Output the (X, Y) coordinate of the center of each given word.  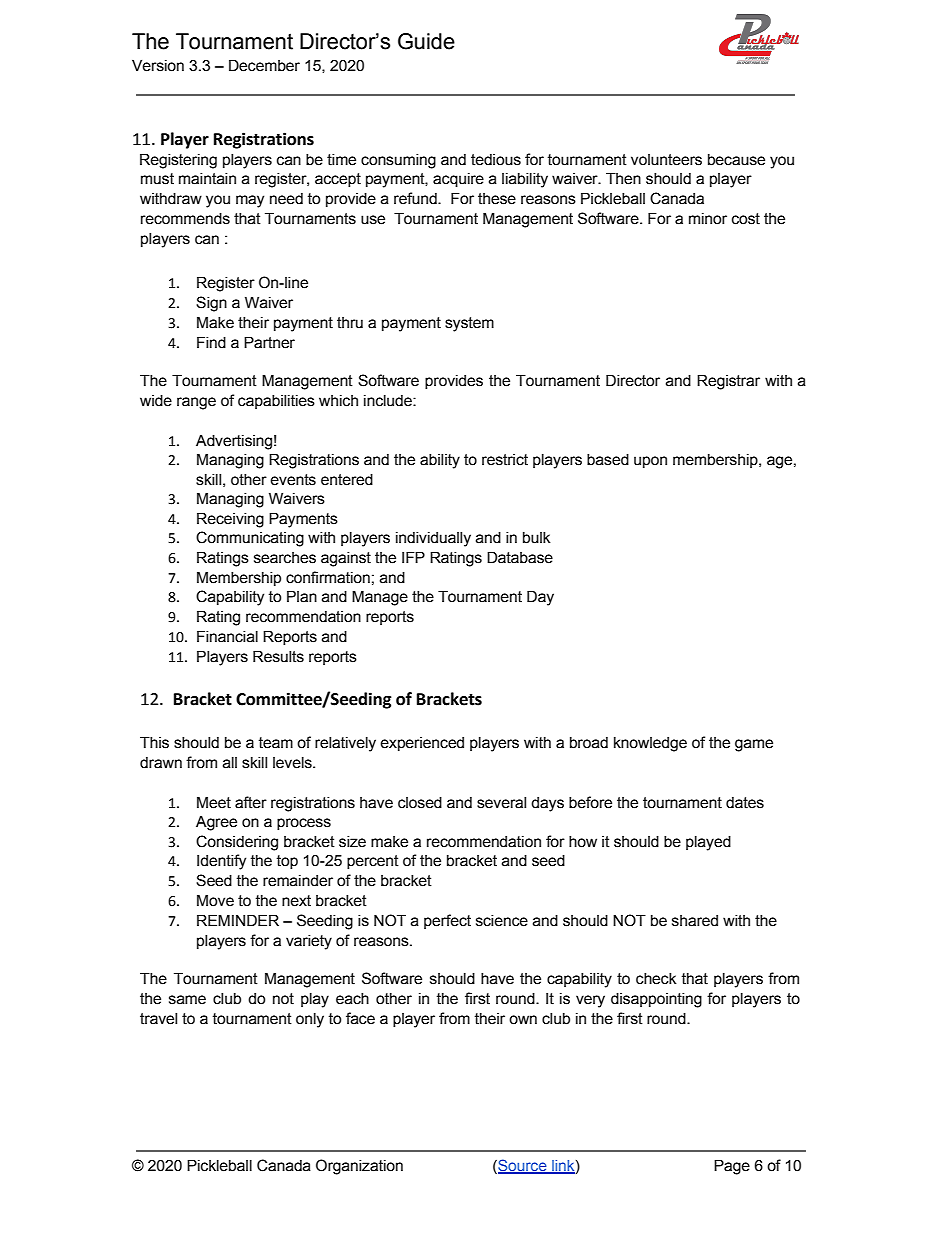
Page (732, 1167)
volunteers (666, 160)
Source (522, 1166)
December (264, 65)
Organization (359, 1167)
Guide (426, 41)
